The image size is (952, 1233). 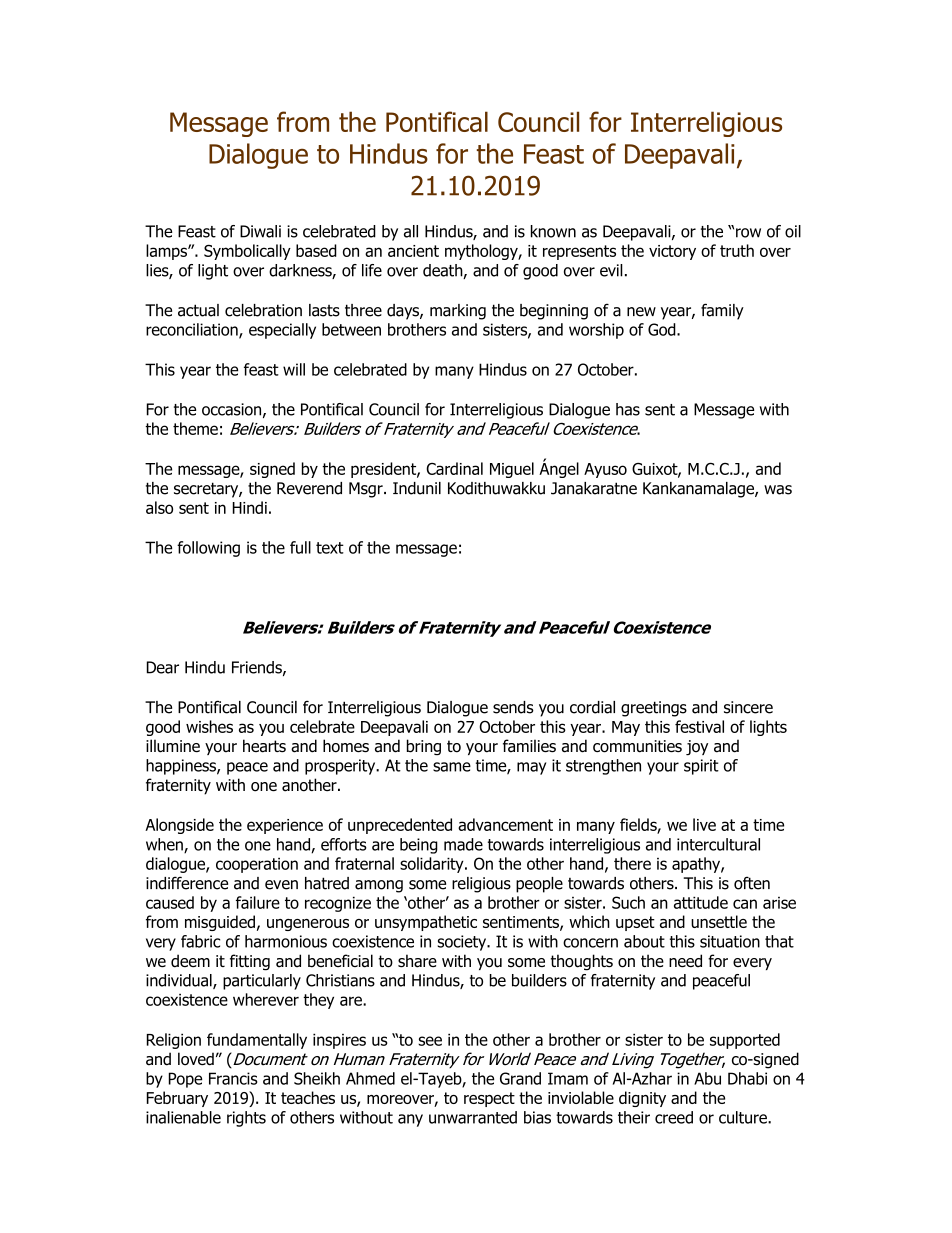 What do you see at coordinates (701, 902) in the screenshot?
I see `attitude` at bounding box center [701, 902].
